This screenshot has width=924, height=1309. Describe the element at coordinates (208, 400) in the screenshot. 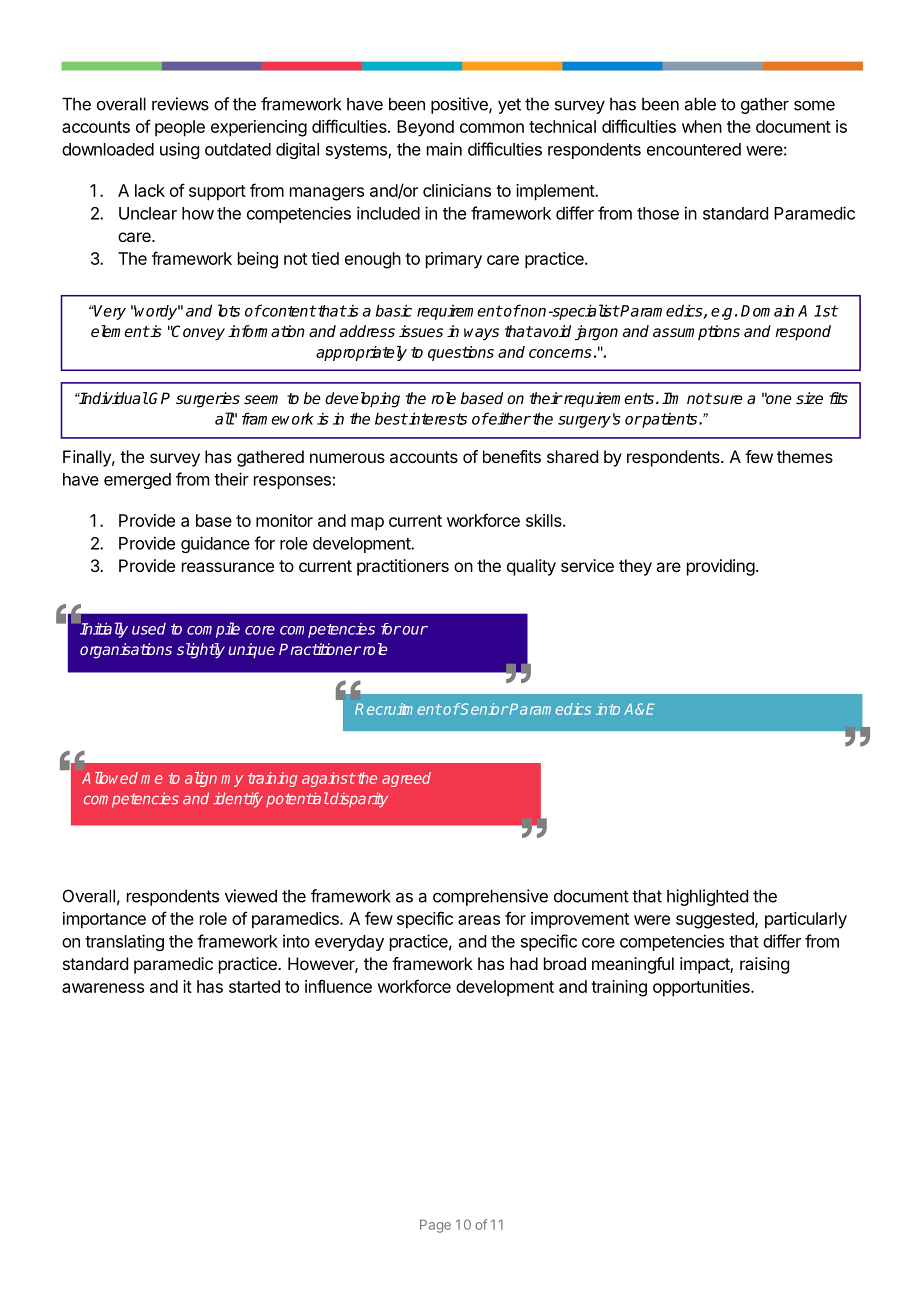

I see `surgeries` at that location.
